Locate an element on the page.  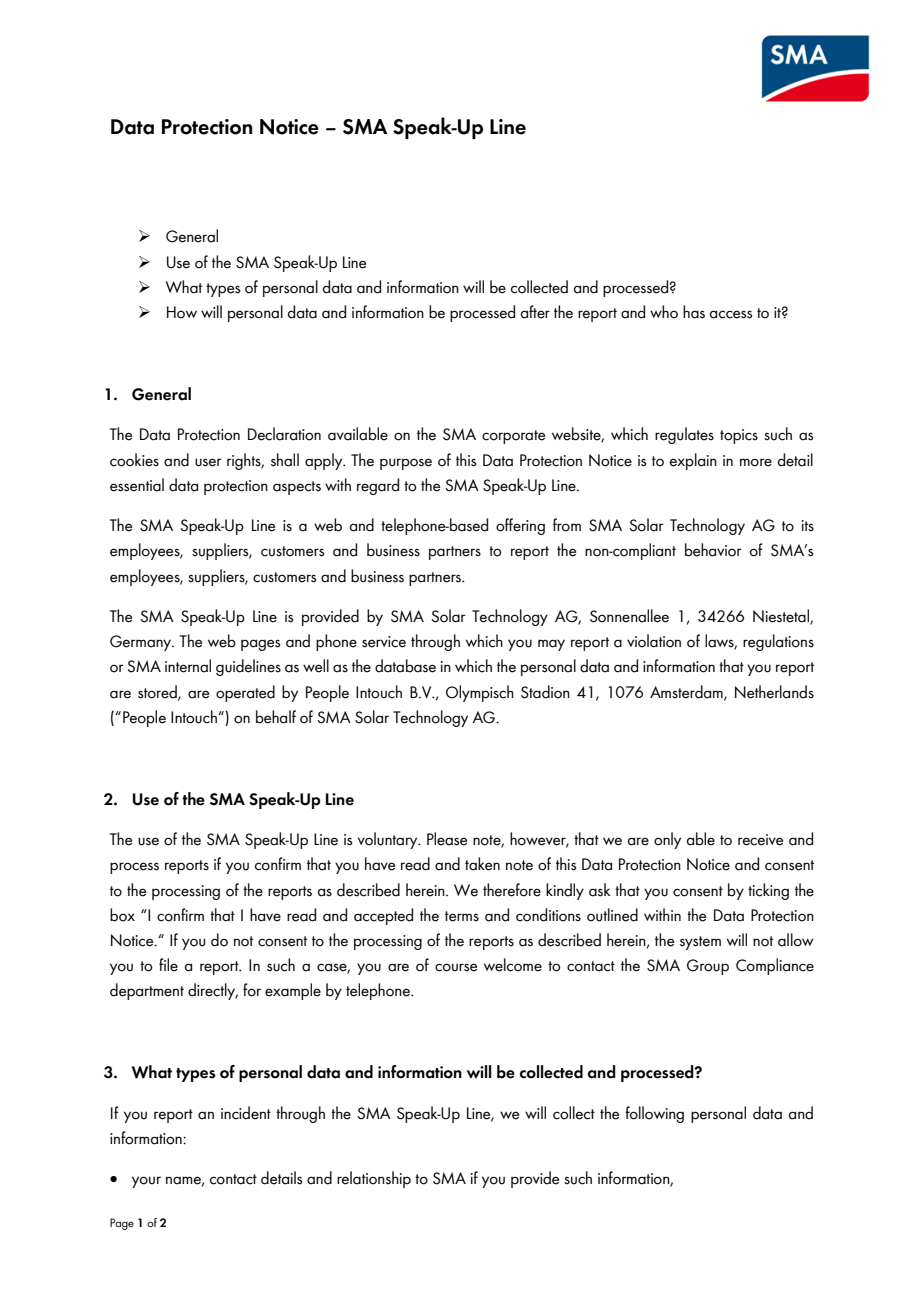
service is located at coordinates (384, 642).
